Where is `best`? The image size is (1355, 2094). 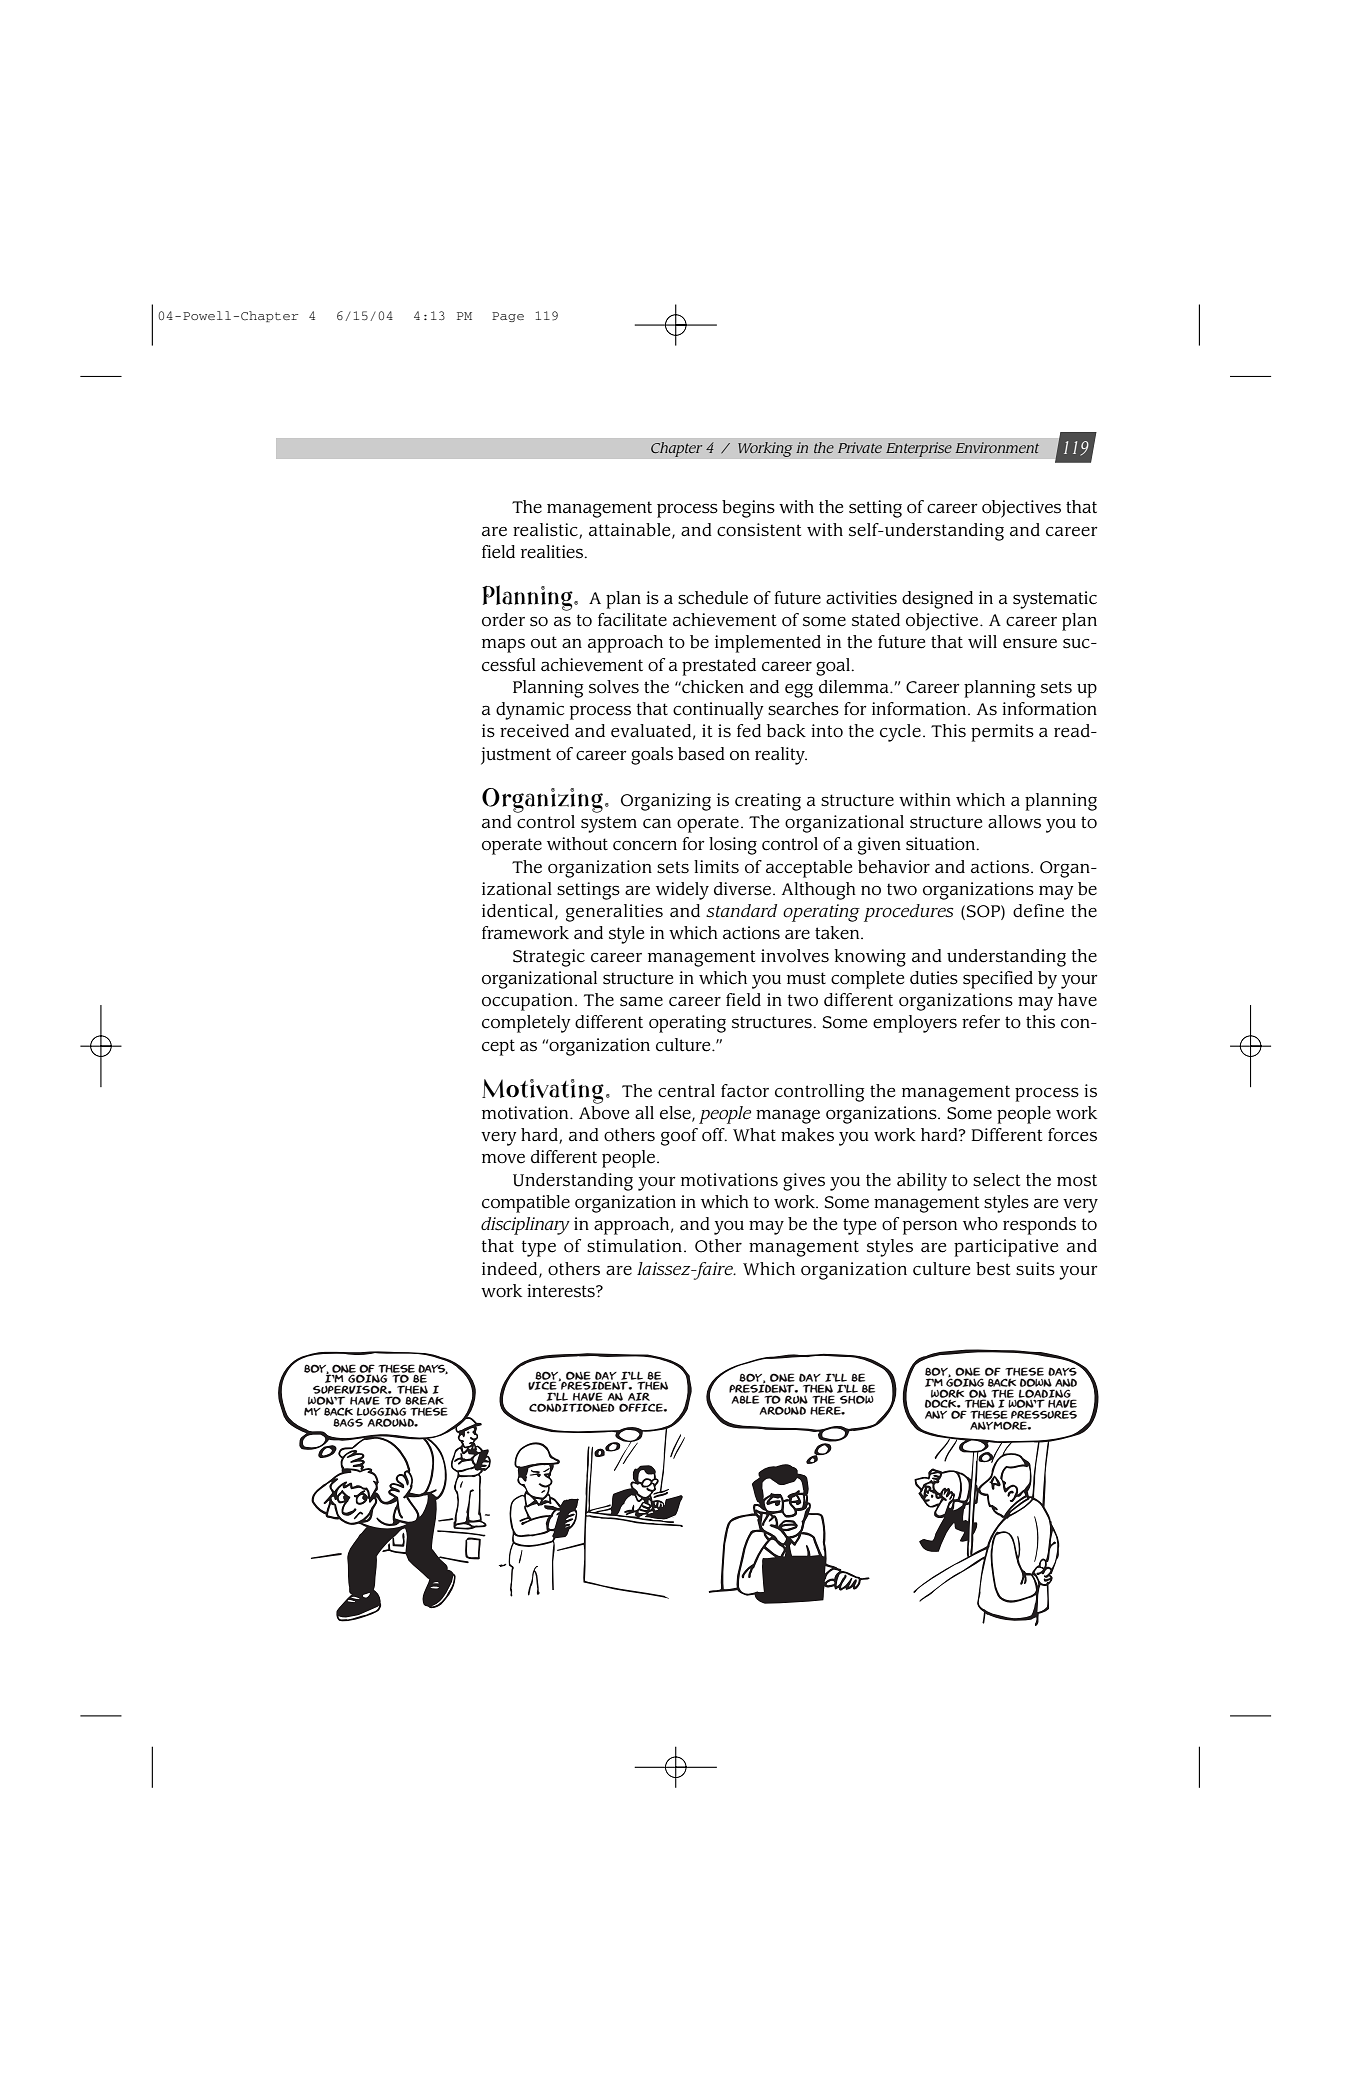
best is located at coordinates (993, 1269).
